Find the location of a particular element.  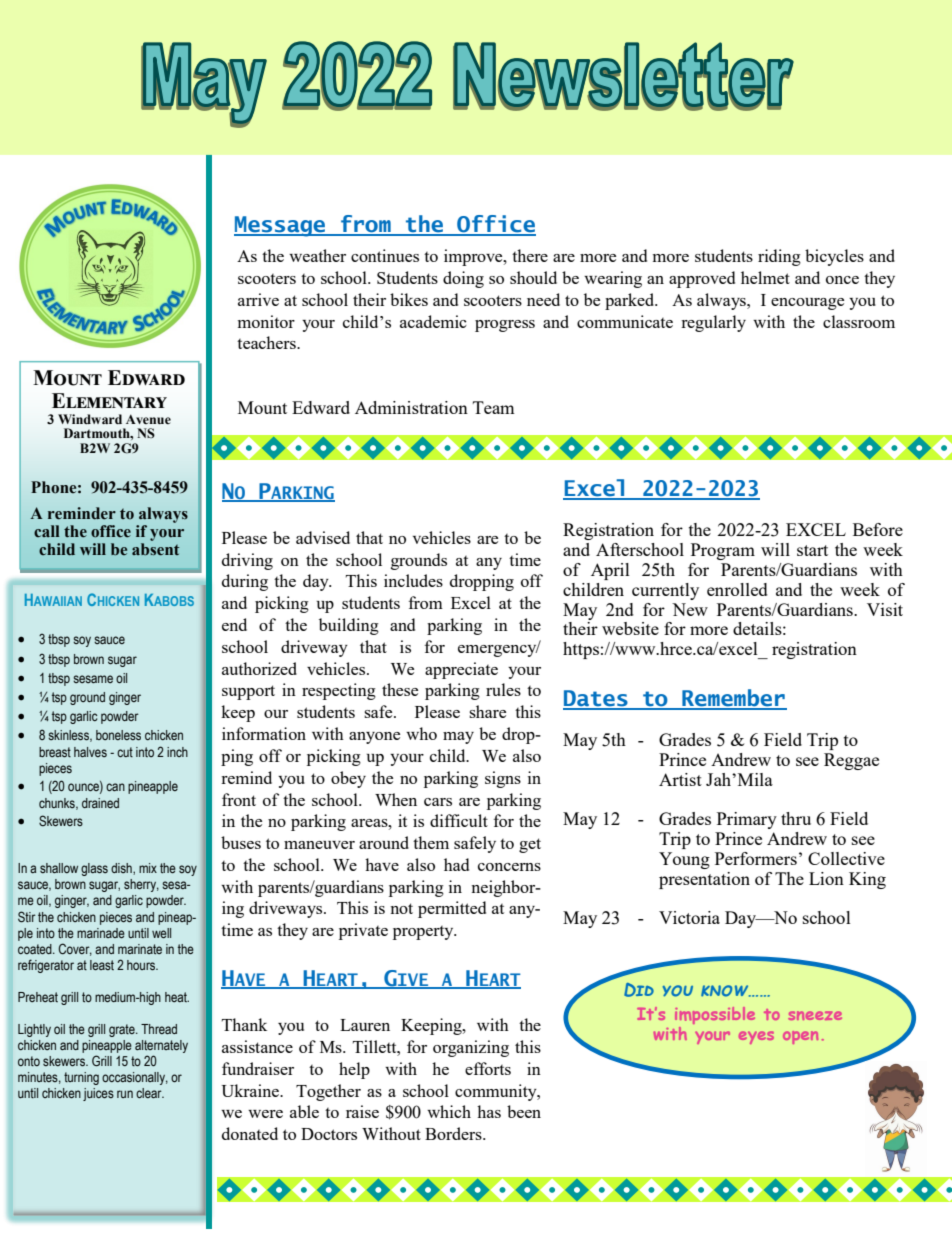

arrive is located at coordinates (258, 299).
